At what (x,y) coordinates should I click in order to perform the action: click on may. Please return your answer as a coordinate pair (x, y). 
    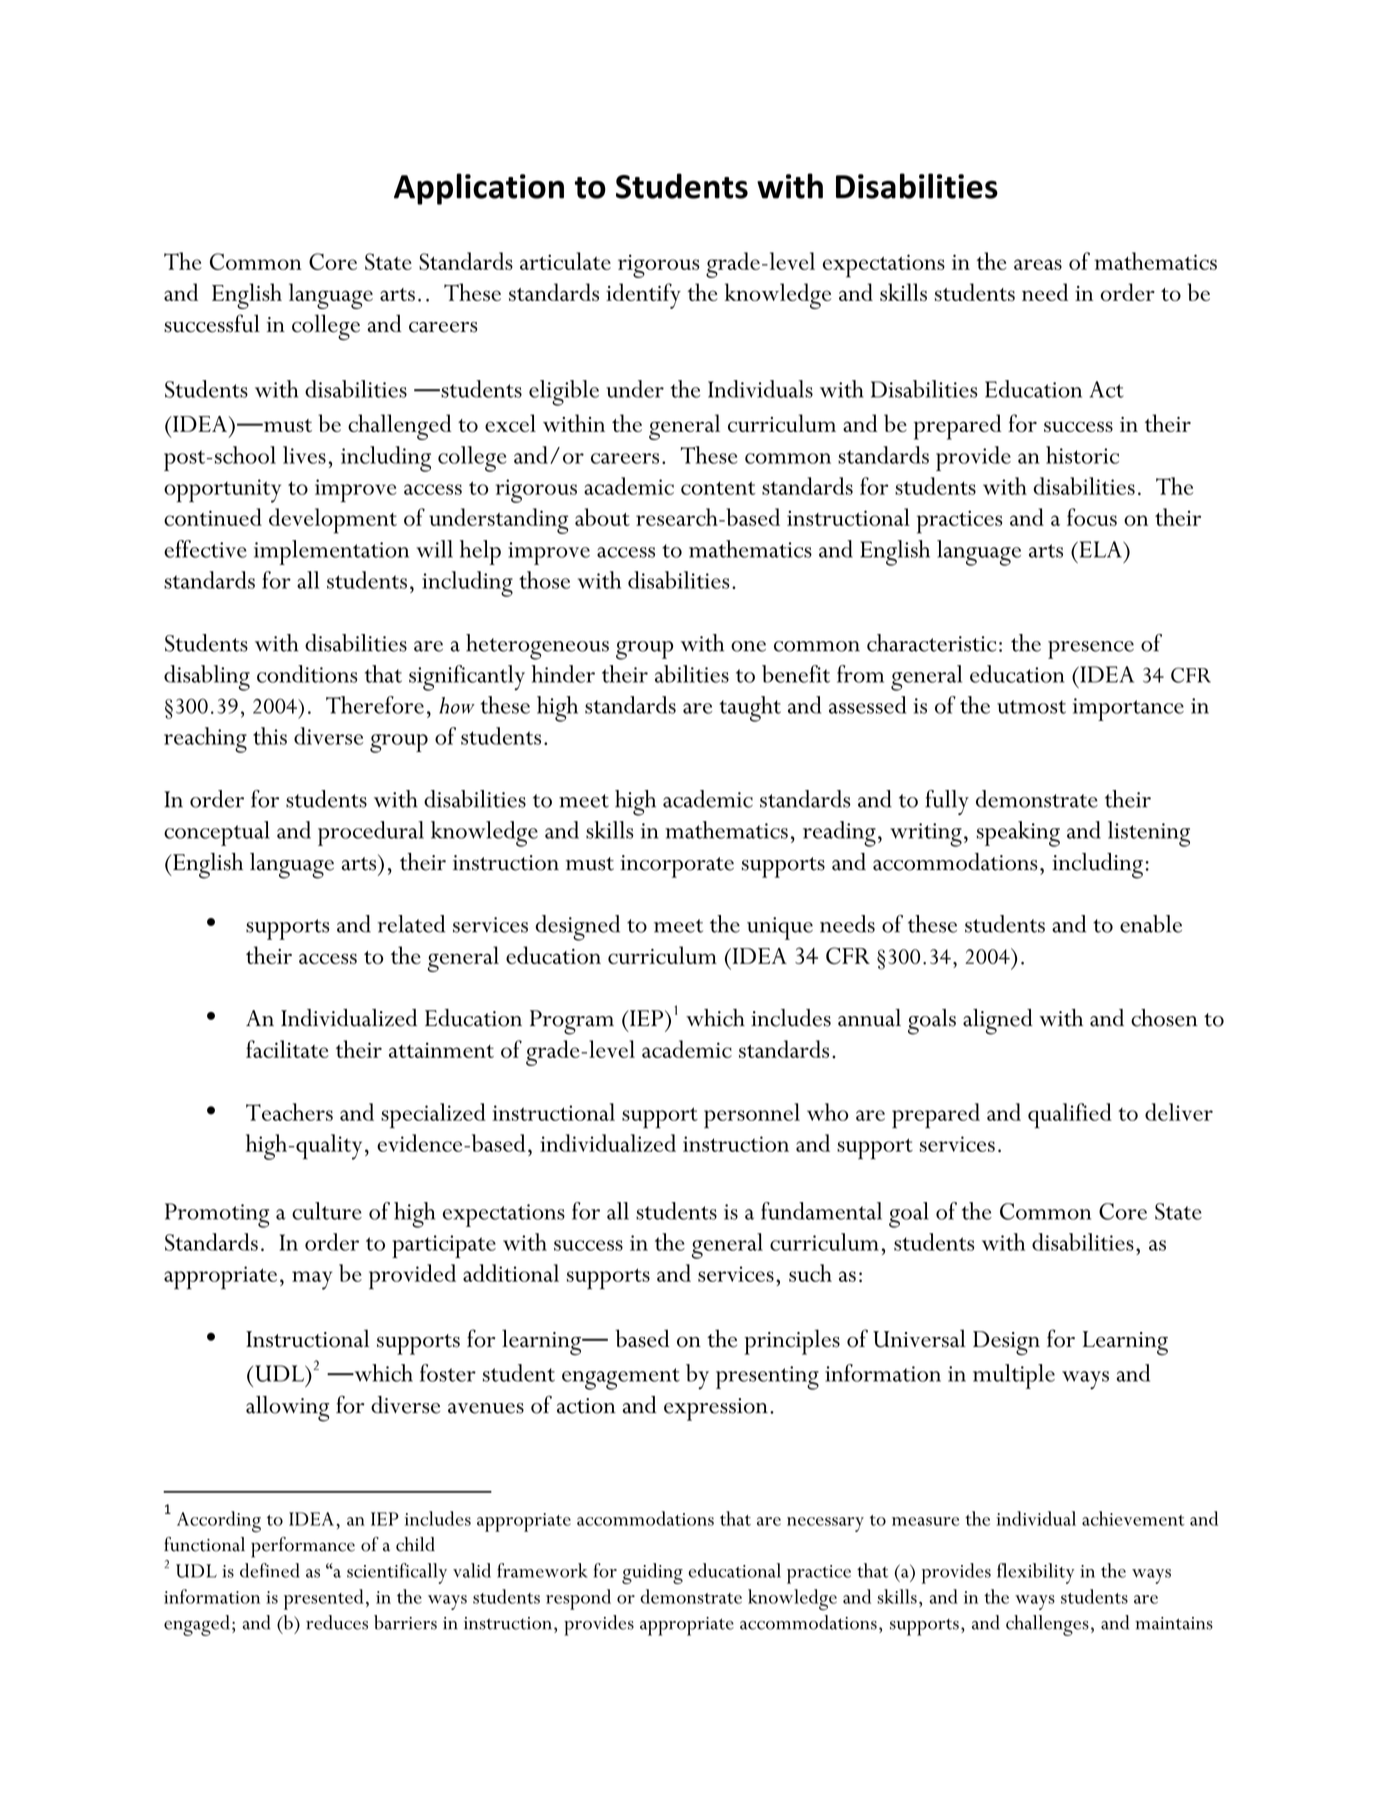
    Looking at the image, I should click on (312, 1280).
